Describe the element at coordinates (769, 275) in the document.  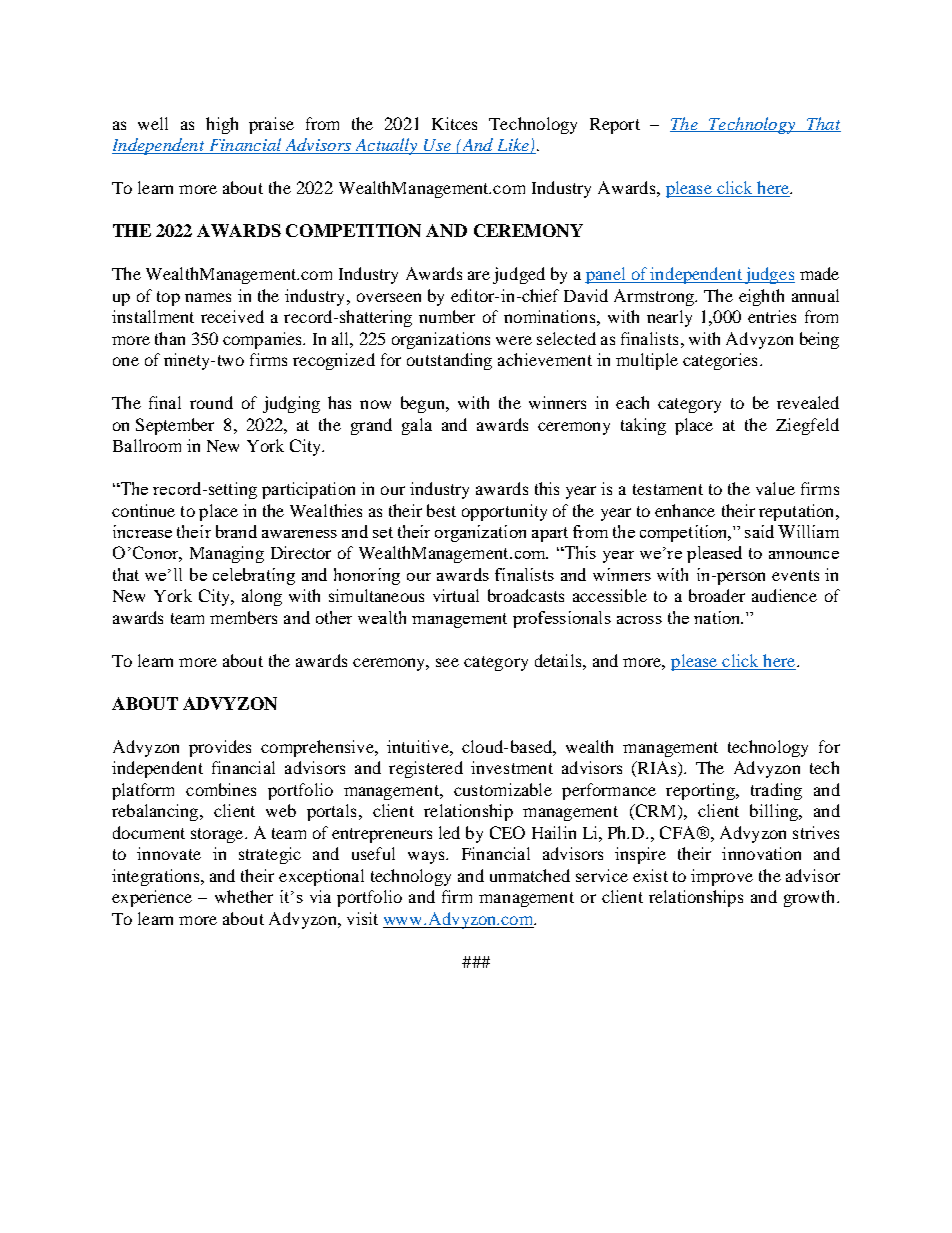
I see `judges` at that location.
